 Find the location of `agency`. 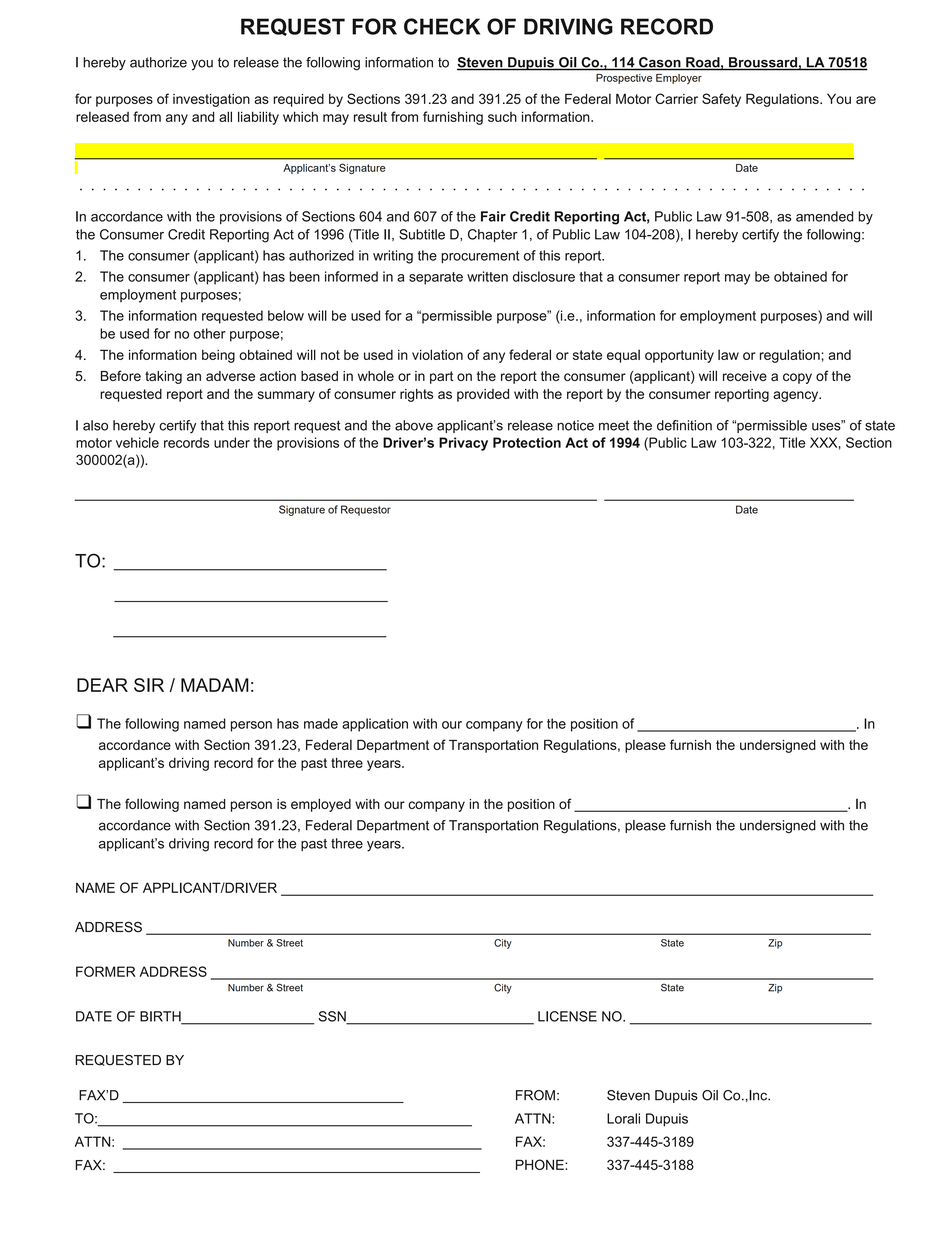

agency is located at coordinates (797, 396).
